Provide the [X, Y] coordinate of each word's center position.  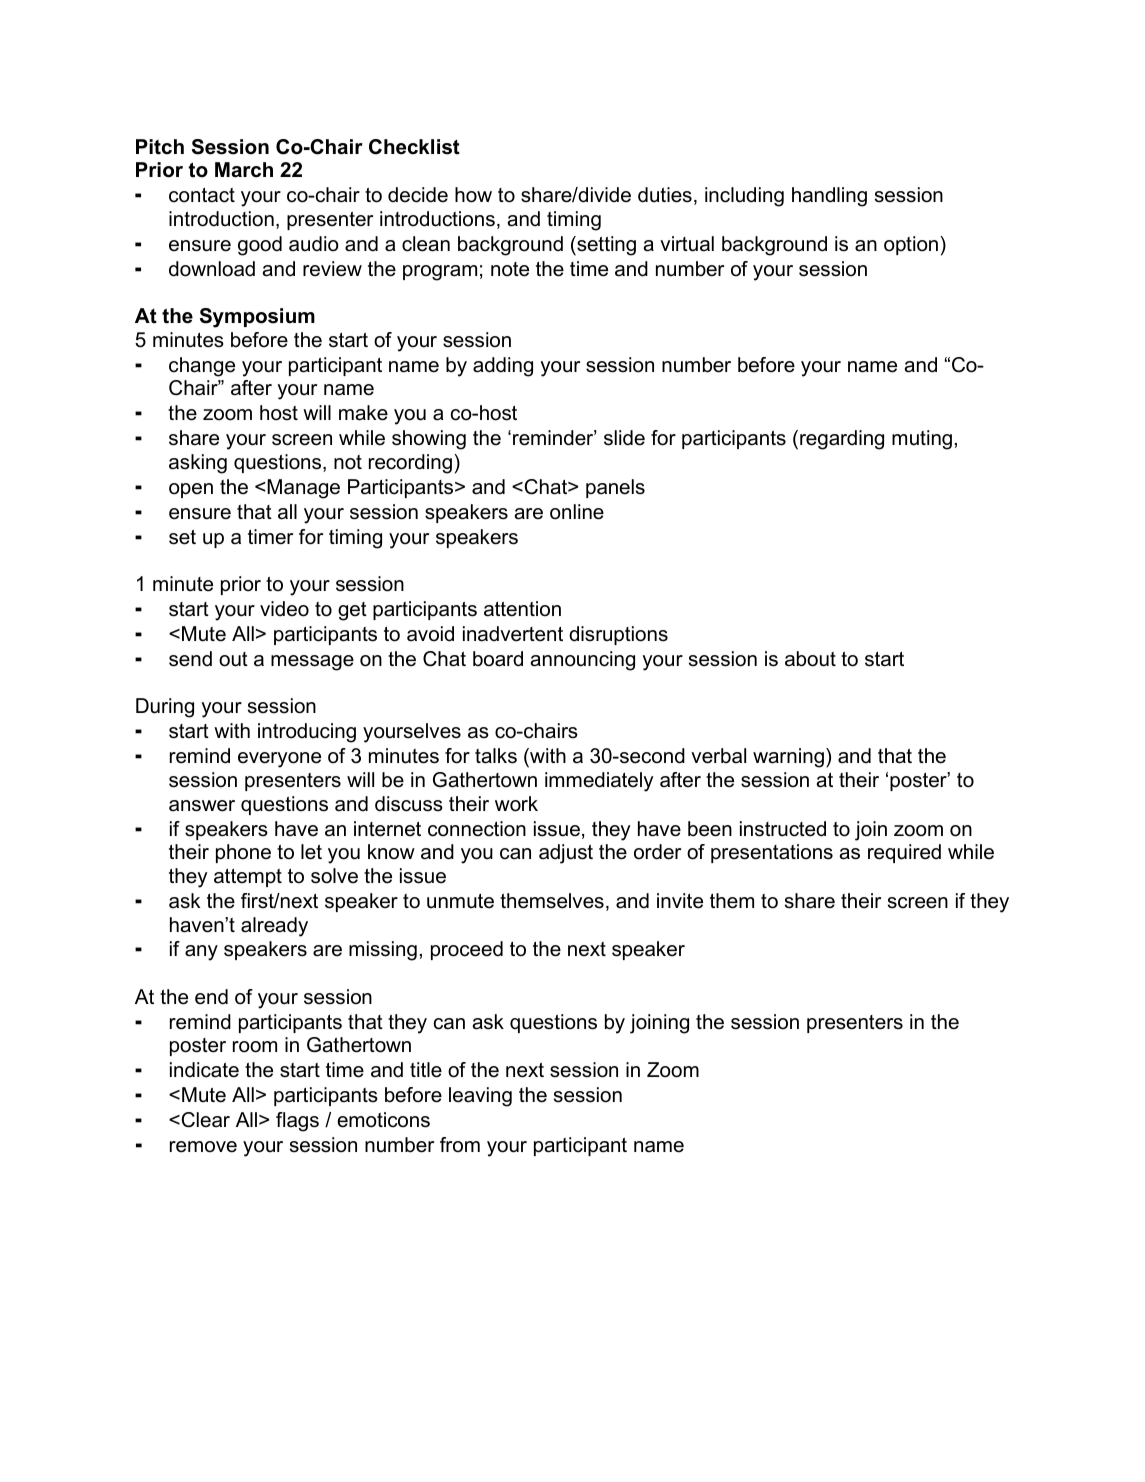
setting [605, 246]
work [516, 804]
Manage [303, 489]
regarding [842, 440]
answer [202, 806]
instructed [783, 829]
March [244, 170]
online [577, 512]
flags [297, 1122]
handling [829, 197]
